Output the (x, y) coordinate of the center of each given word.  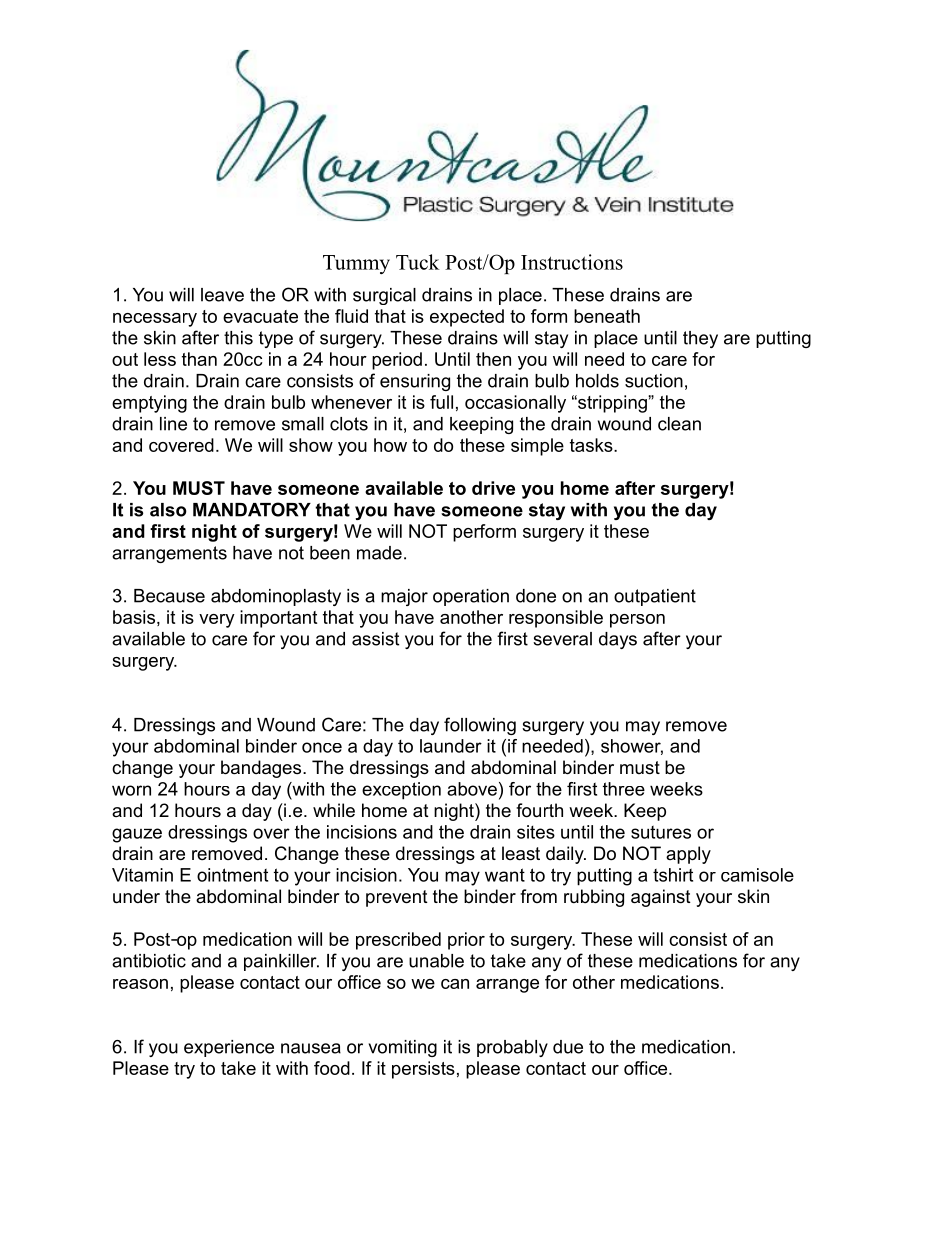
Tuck (418, 262)
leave (222, 295)
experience (229, 1048)
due (568, 1047)
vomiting (403, 1048)
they (700, 339)
